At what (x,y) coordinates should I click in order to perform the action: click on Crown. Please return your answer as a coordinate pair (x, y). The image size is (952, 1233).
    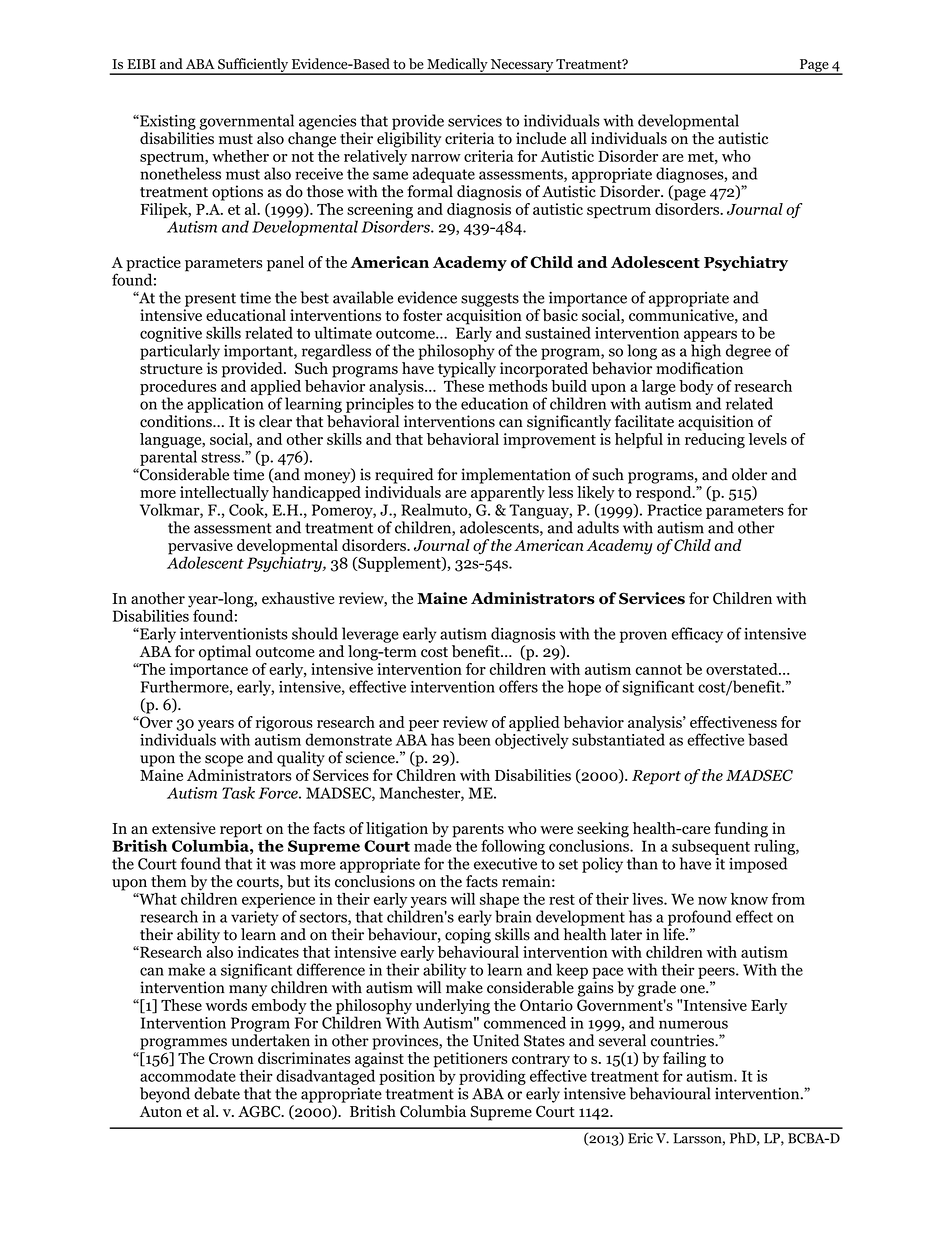
    Looking at the image, I should click on (231, 1058).
